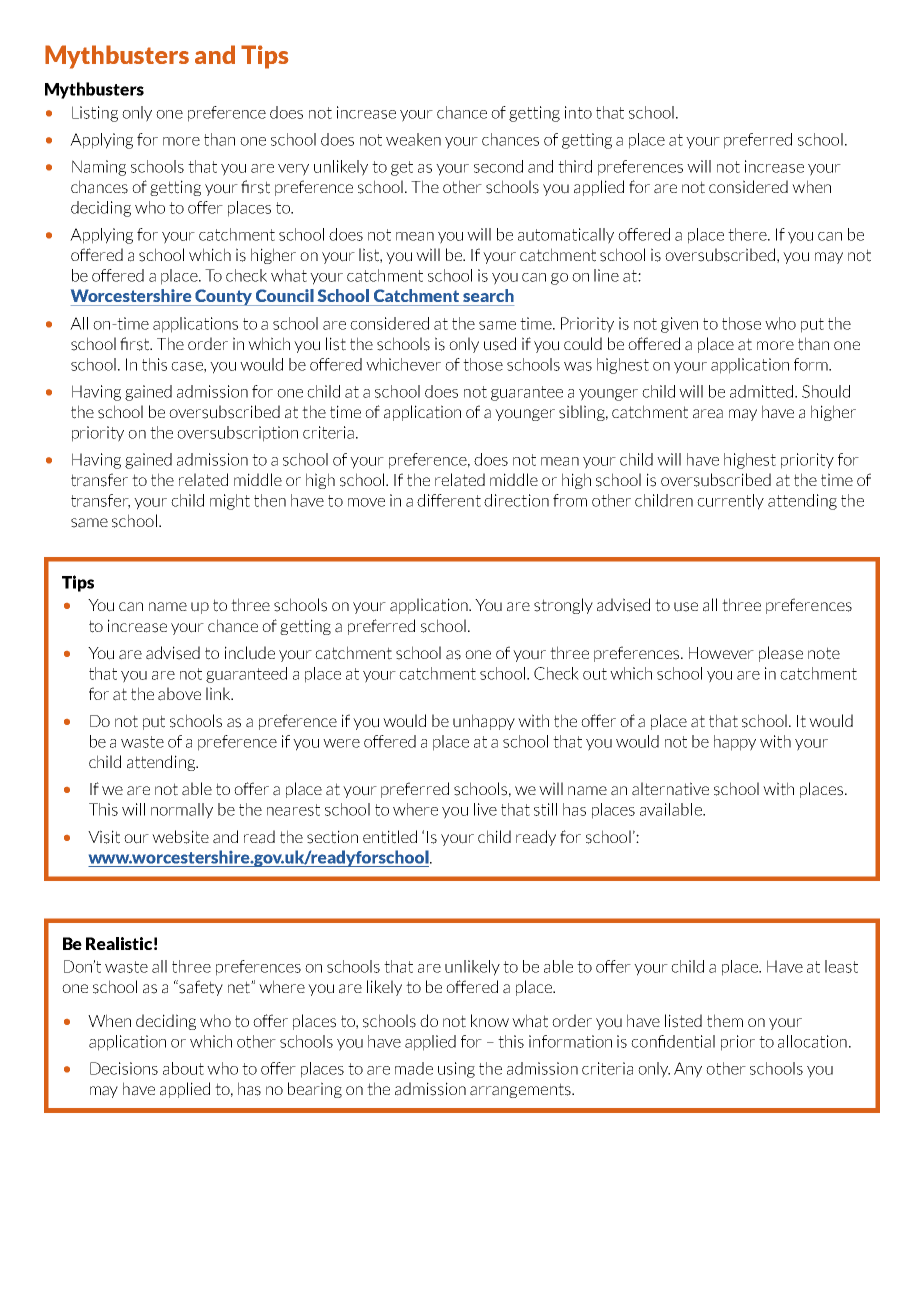  Describe the element at coordinates (688, 1070) in the page. I see `Any` at that location.
